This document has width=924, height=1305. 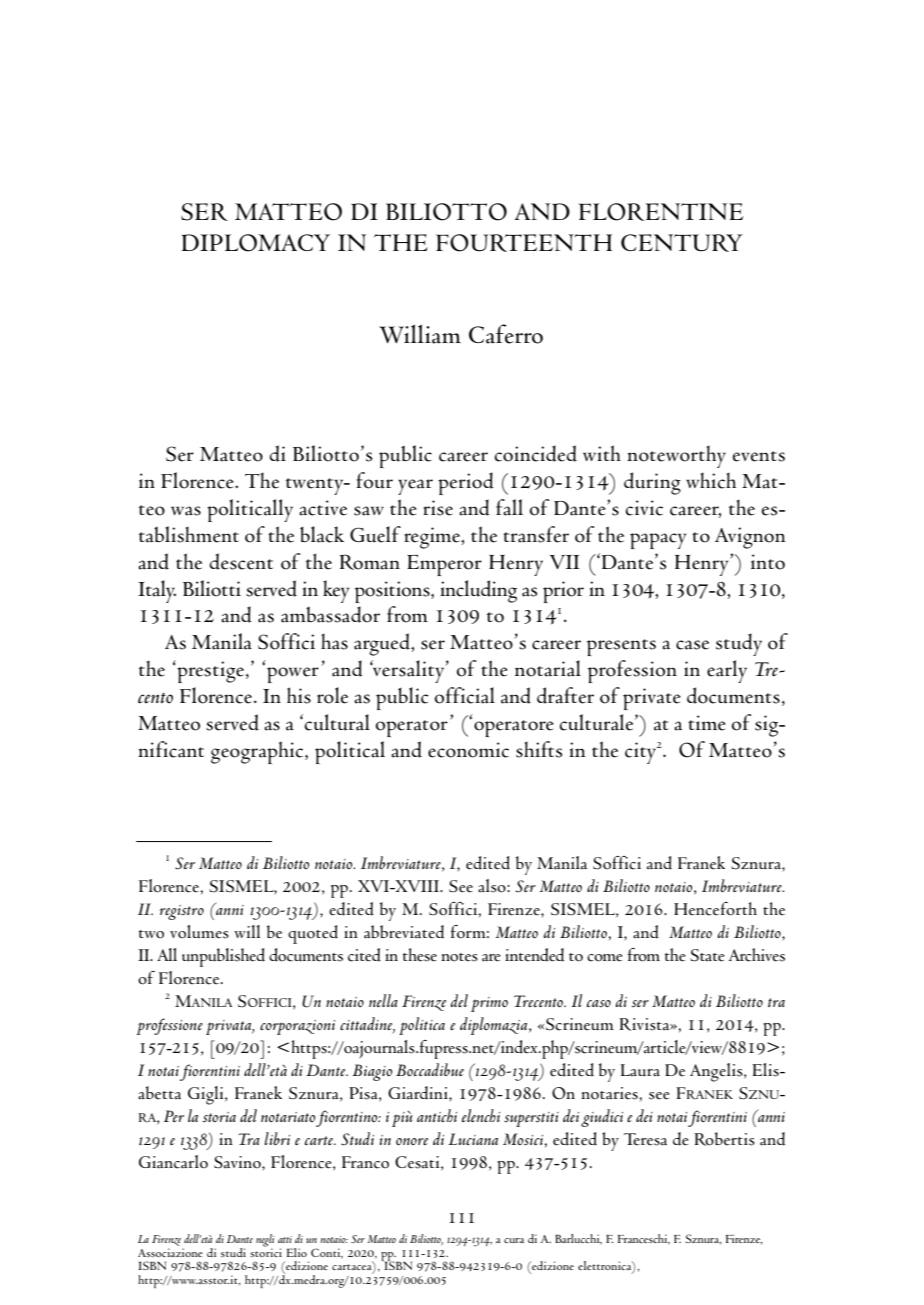 What do you see at coordinates (682, 243) in the document?
I see `century` at bounding box center [682, 243].
